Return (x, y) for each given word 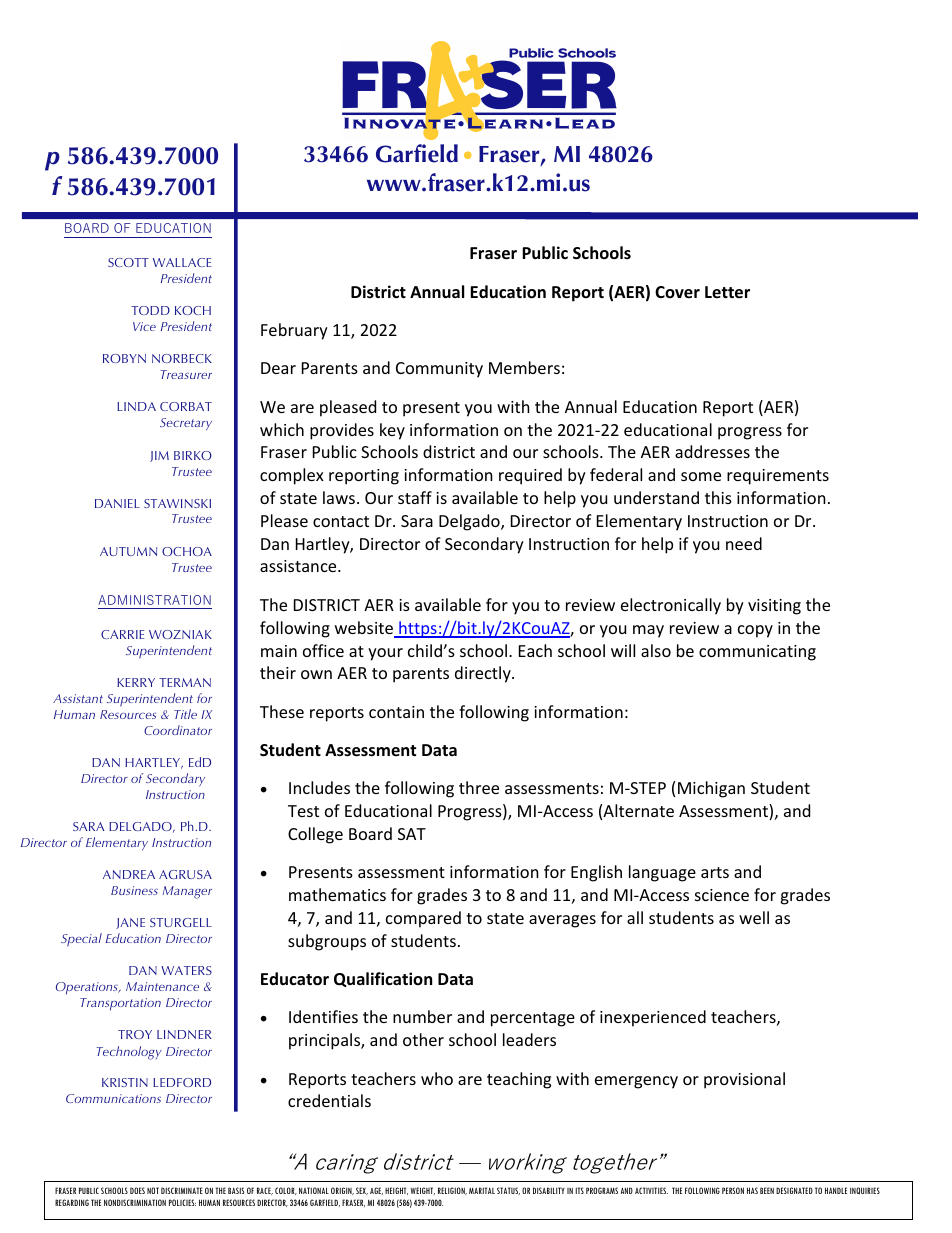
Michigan (711, 789)
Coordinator (178, 730)
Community (439, 370)
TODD (150, 310)
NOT (153, 1190)
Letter (727, 292)
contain (396, 712)
